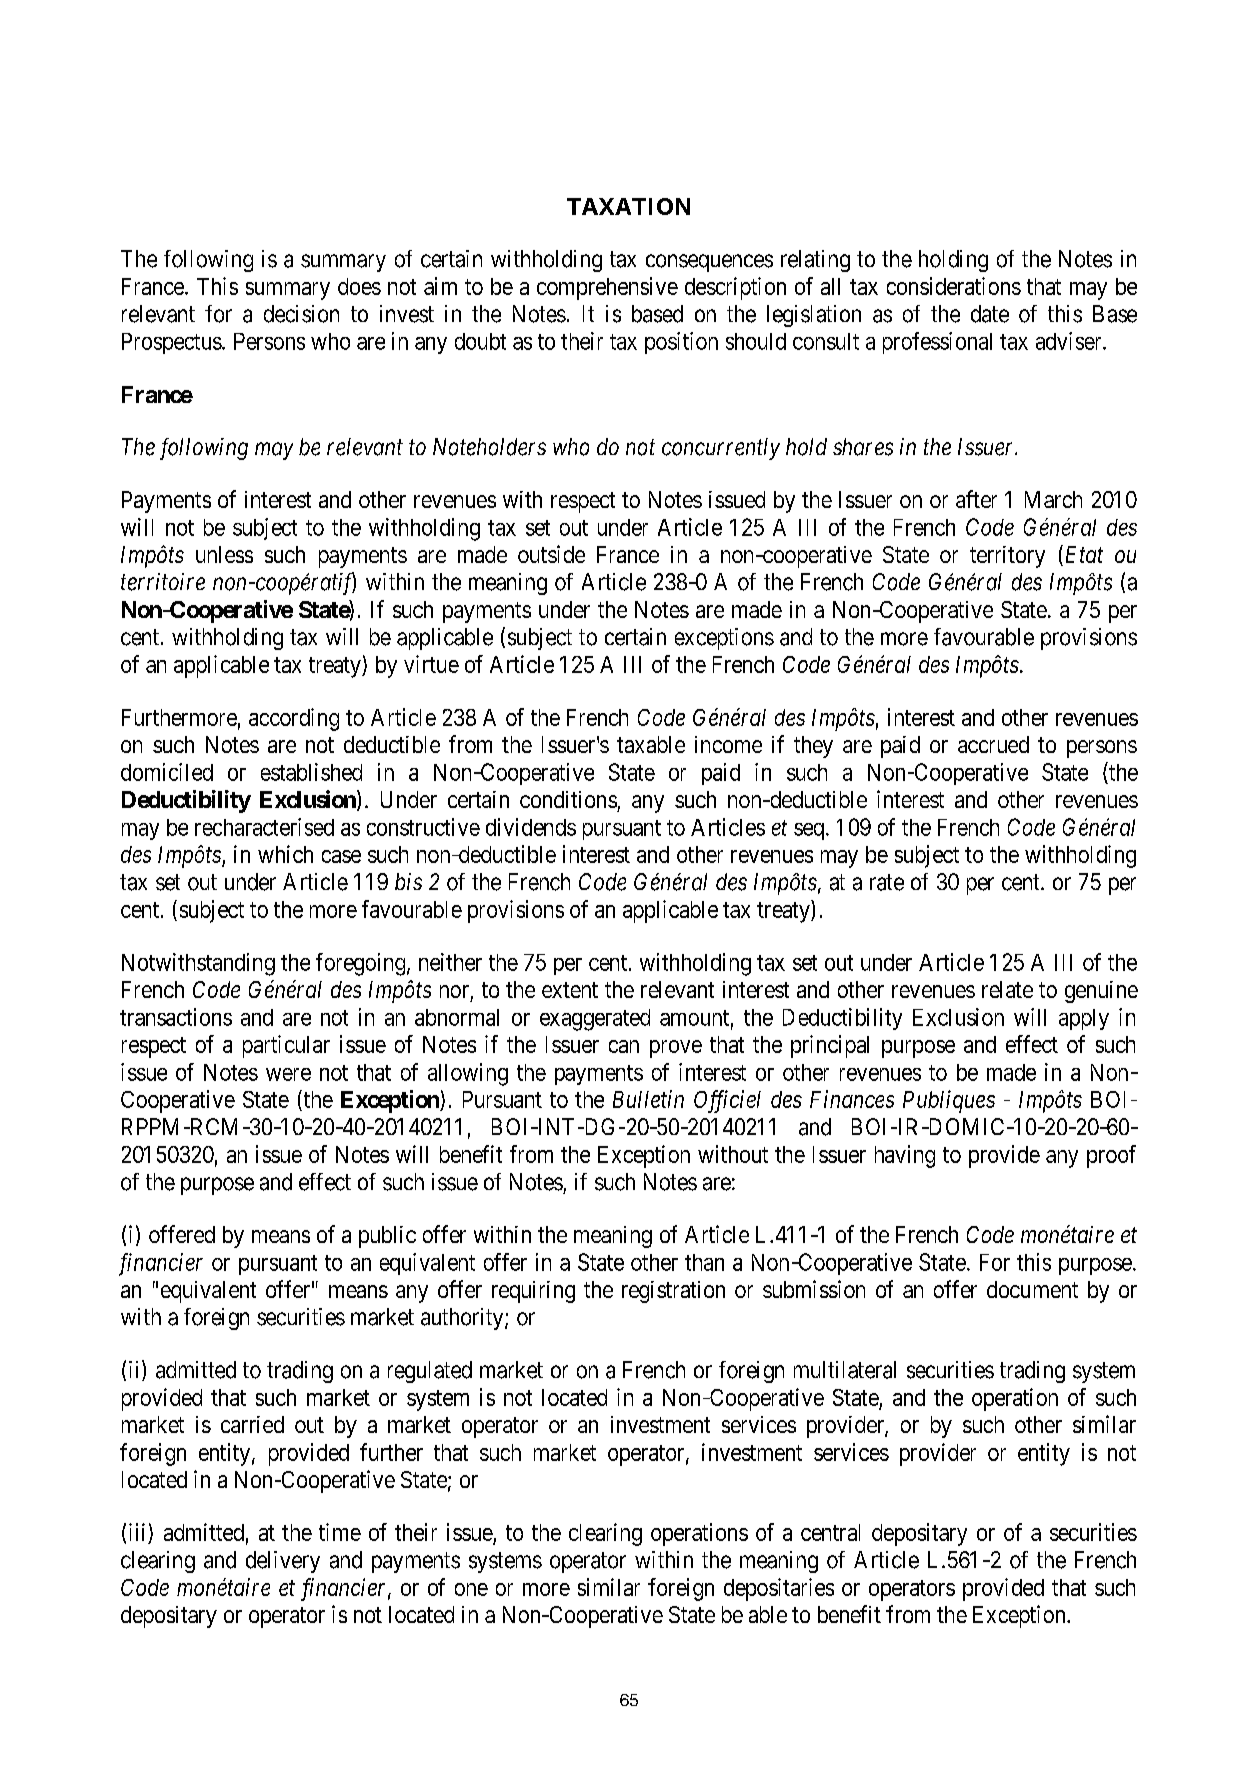 This document has height=1778, width=1257. Describe the element at coordinates (1007, 989) in the document. I see `relate` at that location.
